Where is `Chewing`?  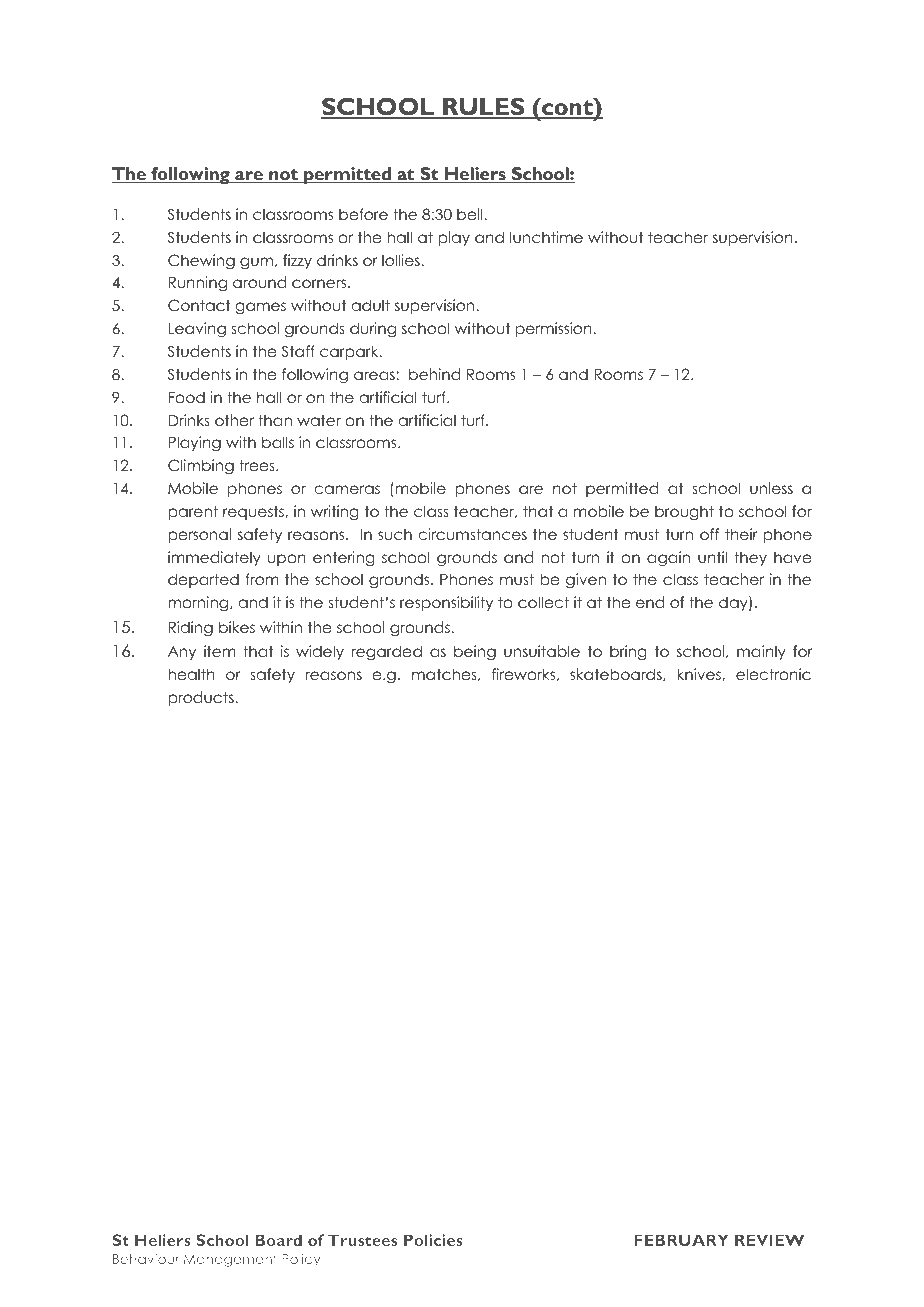
Chewing is located at coordinates (201, 262).
